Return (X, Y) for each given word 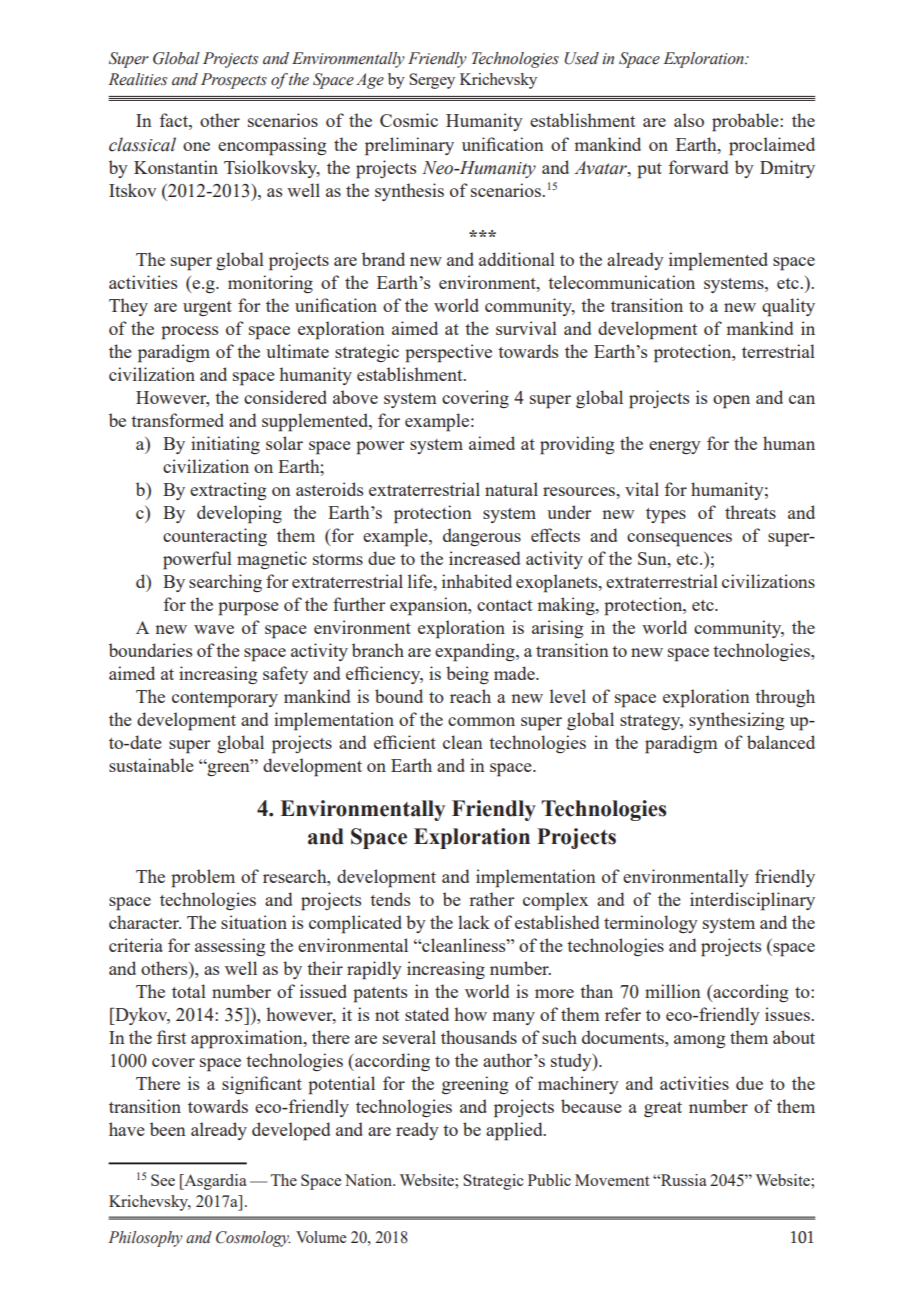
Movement (612, 1180)
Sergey (432, 81)
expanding (476, 652)
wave (214, 629)
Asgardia (214, 1182)
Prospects (234, 81)
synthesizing (736, 721)
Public (549, 1180)
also (689, 120)
